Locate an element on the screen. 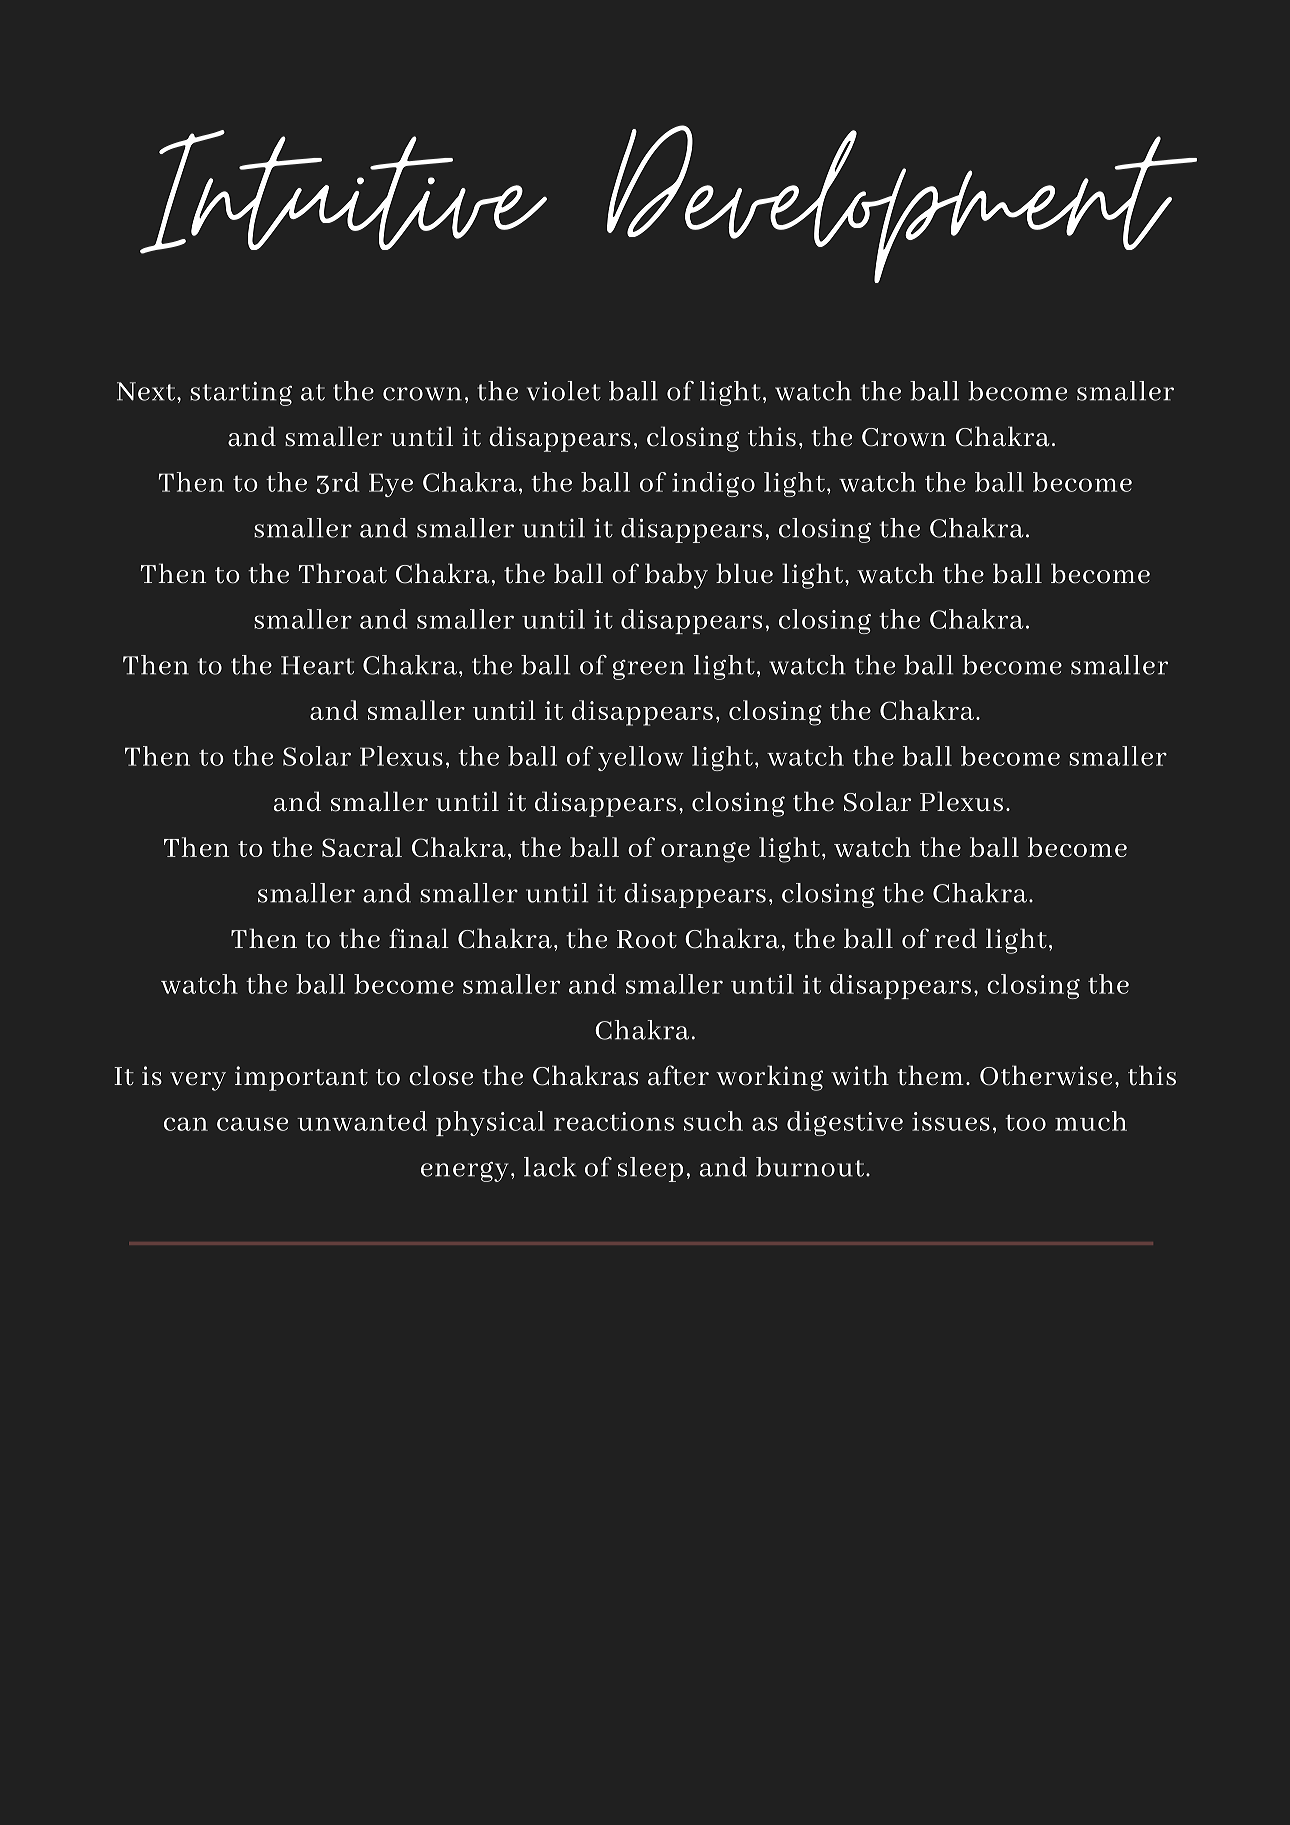 The width and height of the screenshot is (1290, 1825). baby is located at coordinates (676, 576).
